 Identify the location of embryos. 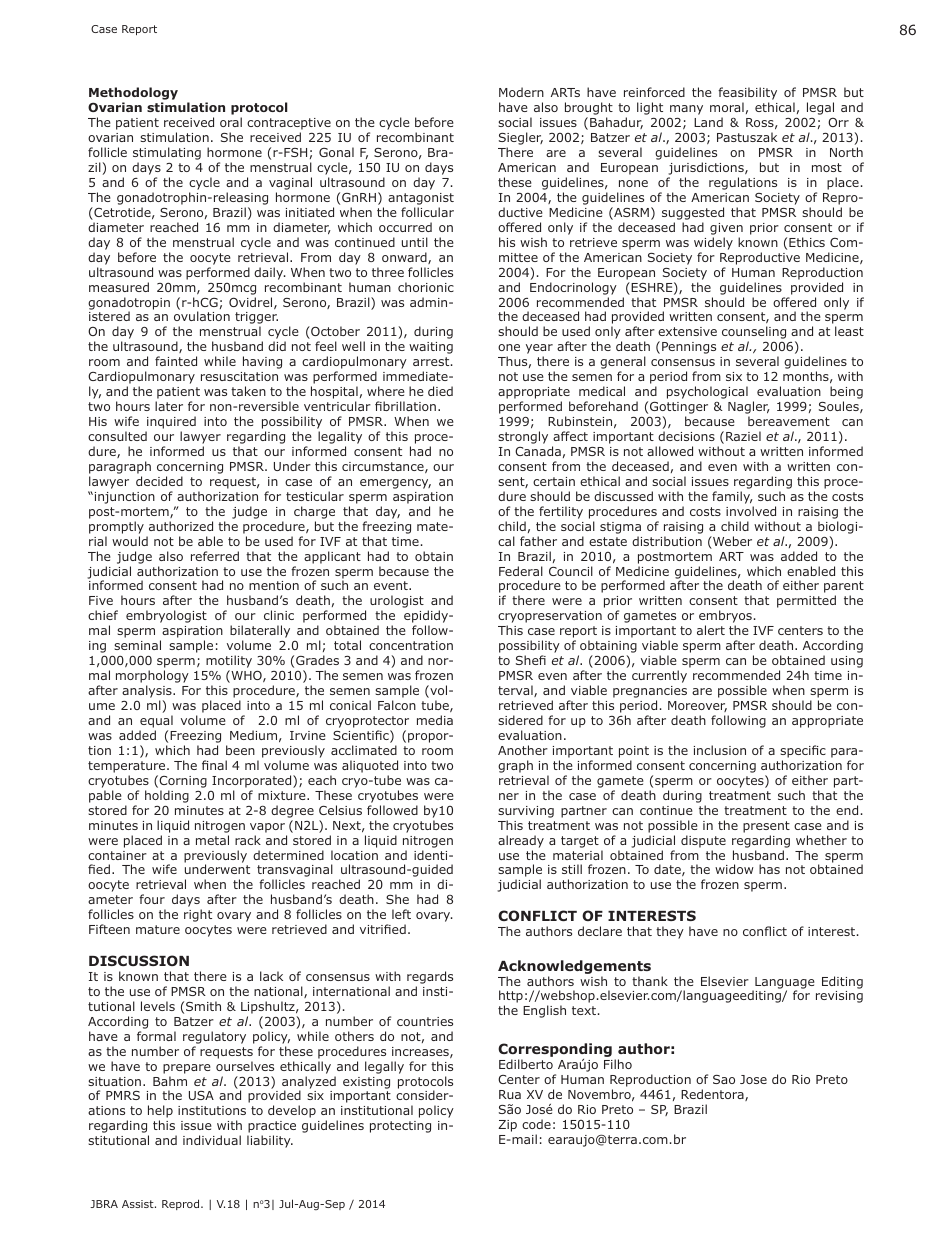
(725, 618).
